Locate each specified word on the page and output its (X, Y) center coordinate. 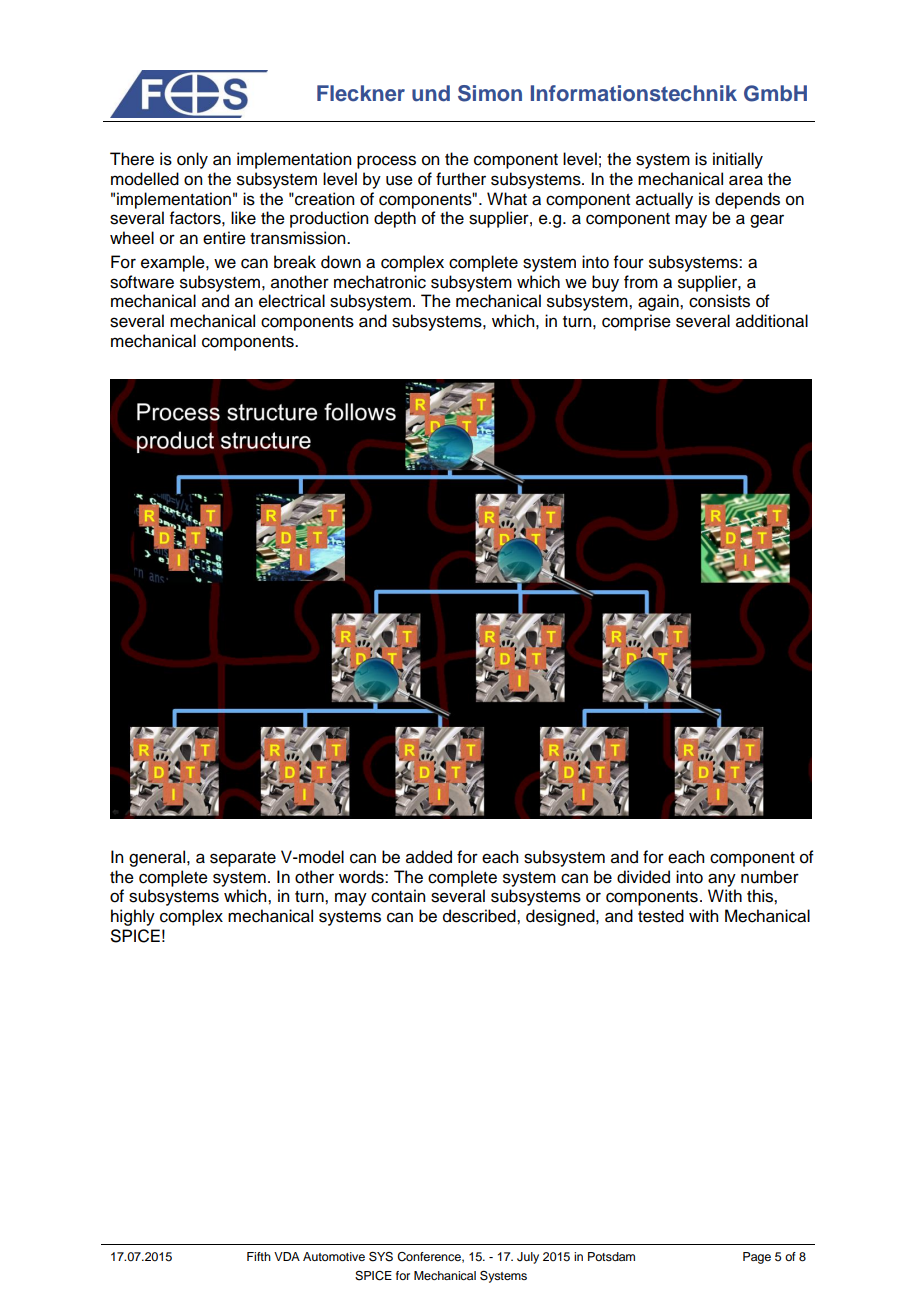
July (528, 1258)
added (429, 857)
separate (243, 859)
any (722, 880)
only (192, 160)
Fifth (259, 1256)
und (431, 93)
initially (738, 160)
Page (757, 1258)
